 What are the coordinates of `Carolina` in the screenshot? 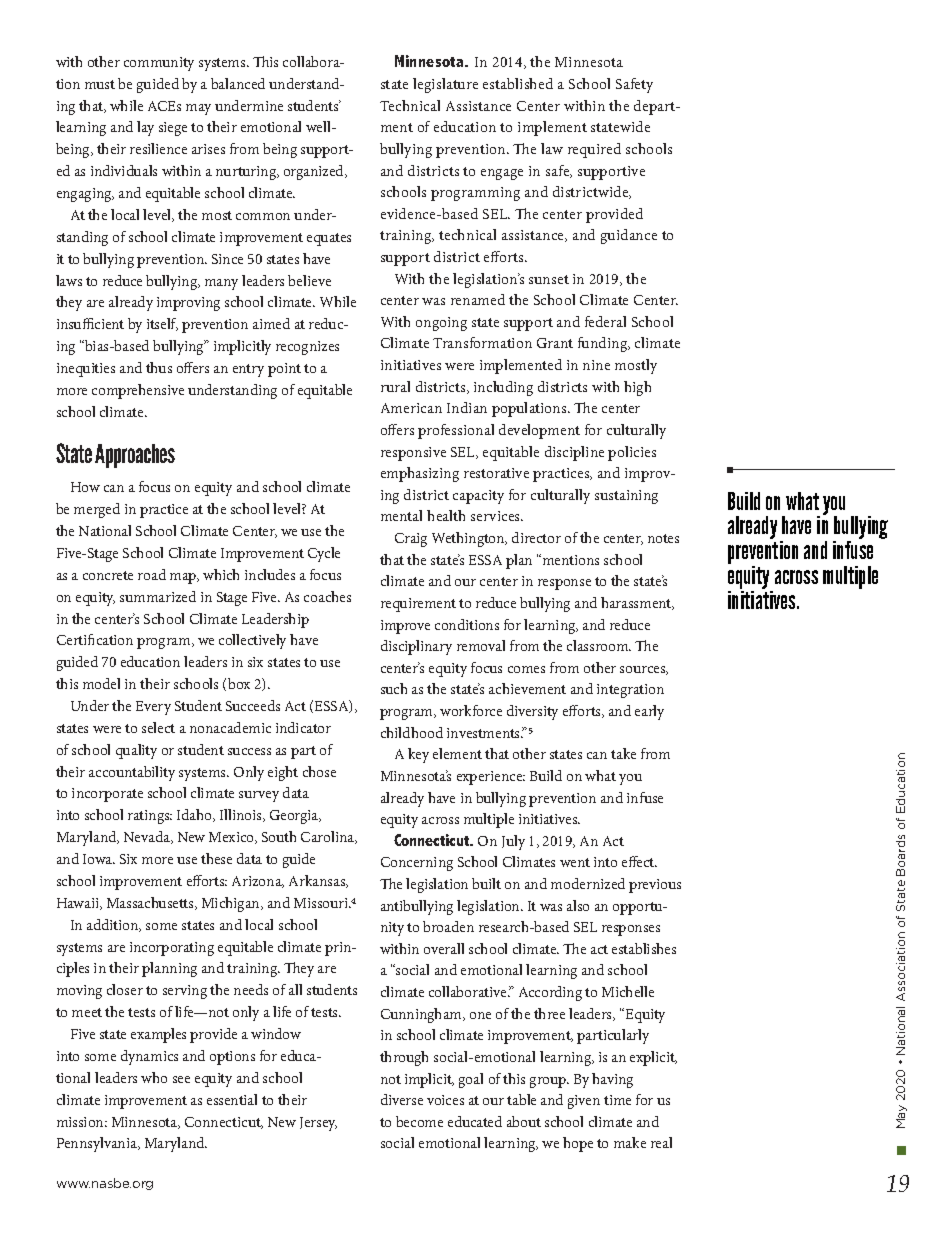 It's located at (329, 837).
